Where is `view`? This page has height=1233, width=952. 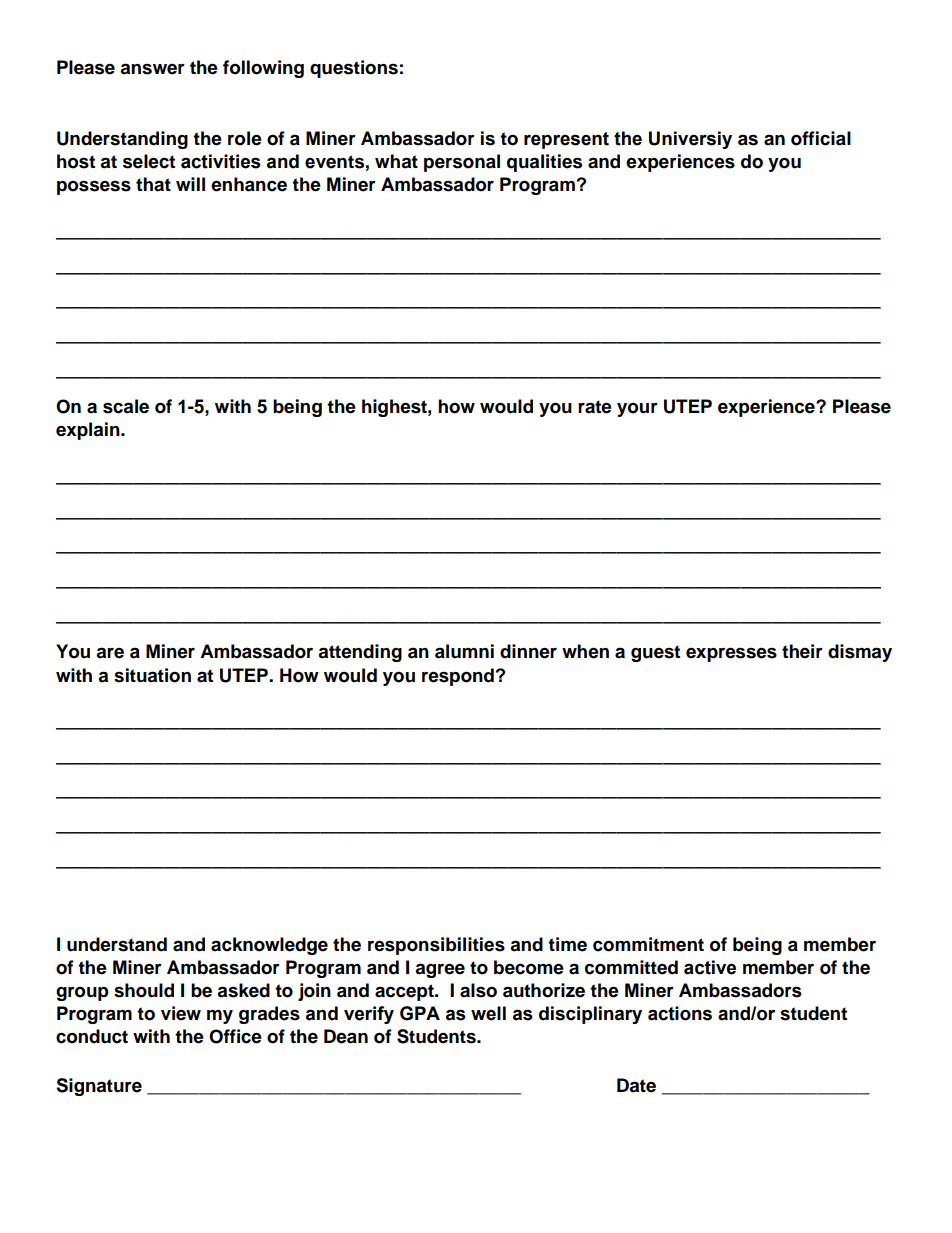 view is located at coordinates (181, 1013).
